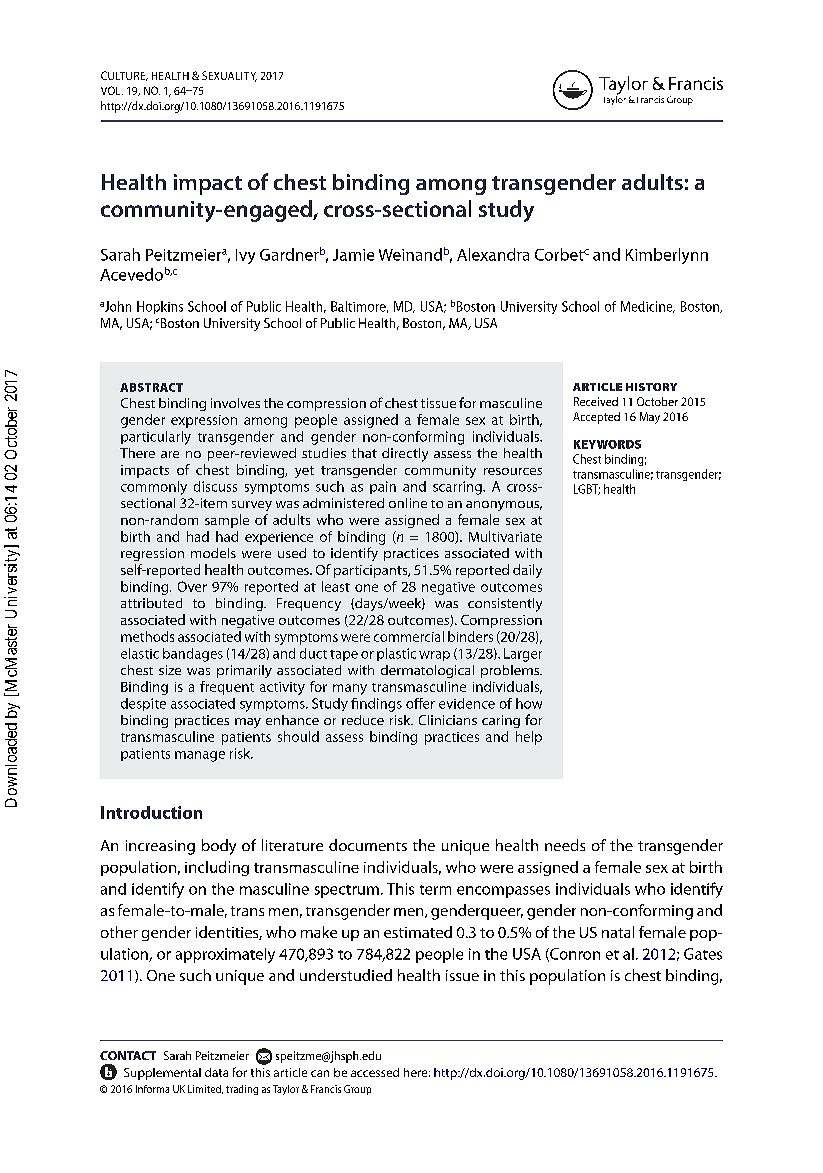 This page has width=823, height=1173. I want to click on Alexandra, so click(493, 254).
